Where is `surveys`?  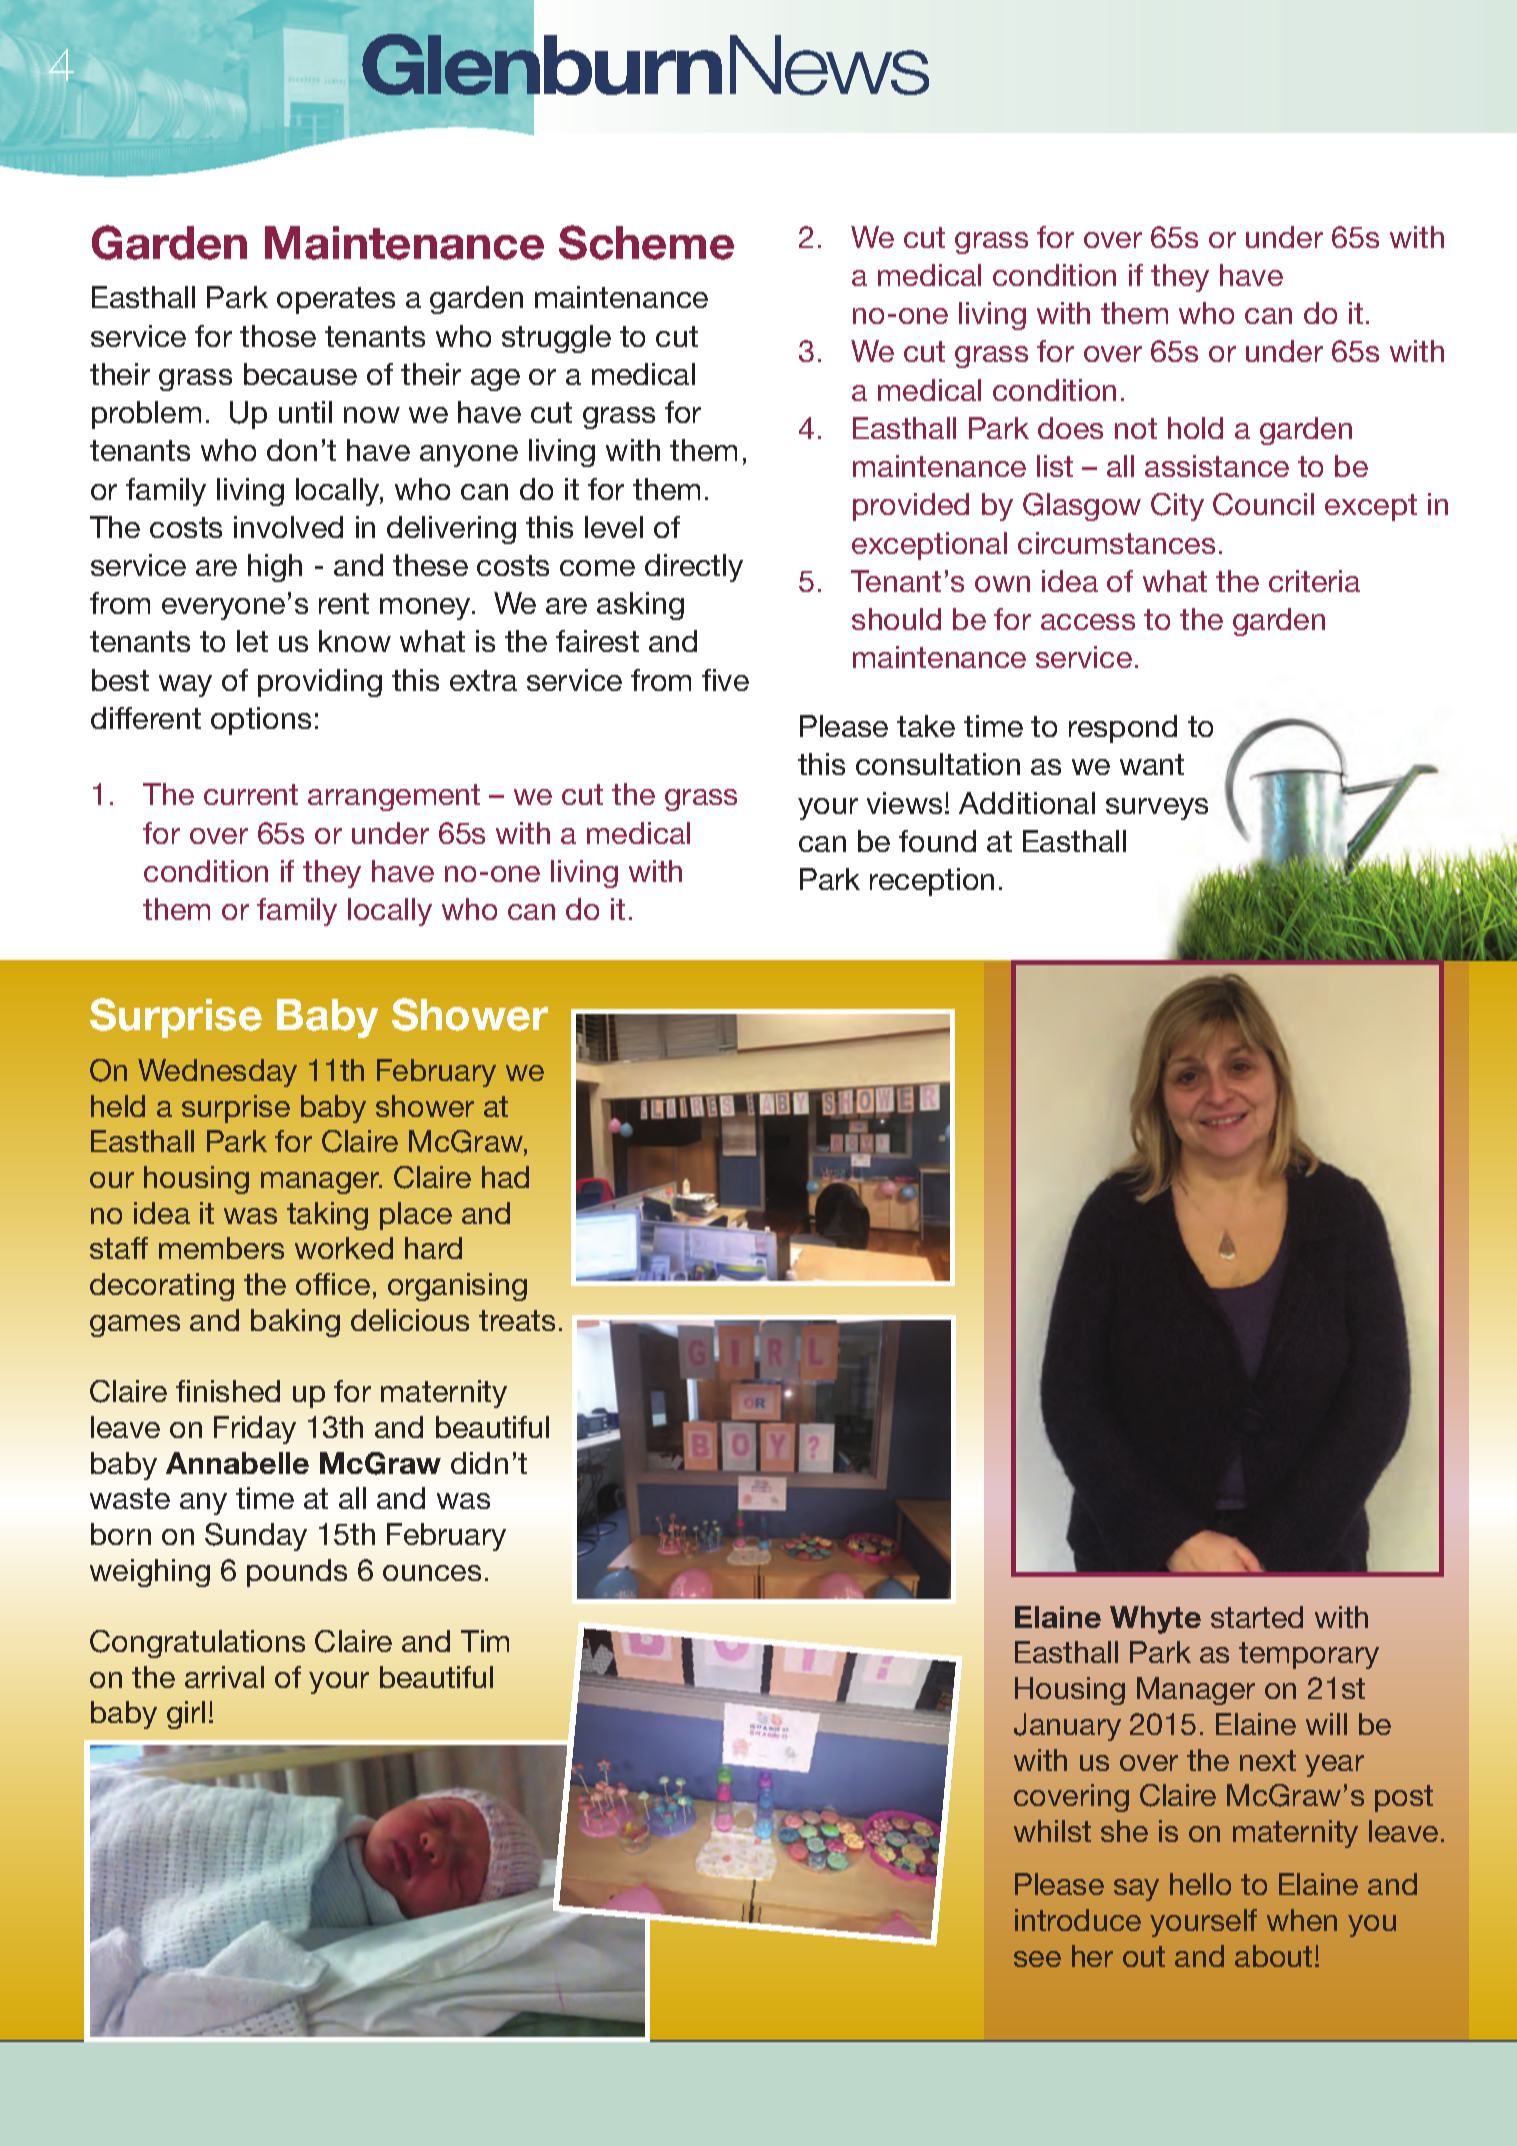 surveys is located at coordinates (1157, 809).
